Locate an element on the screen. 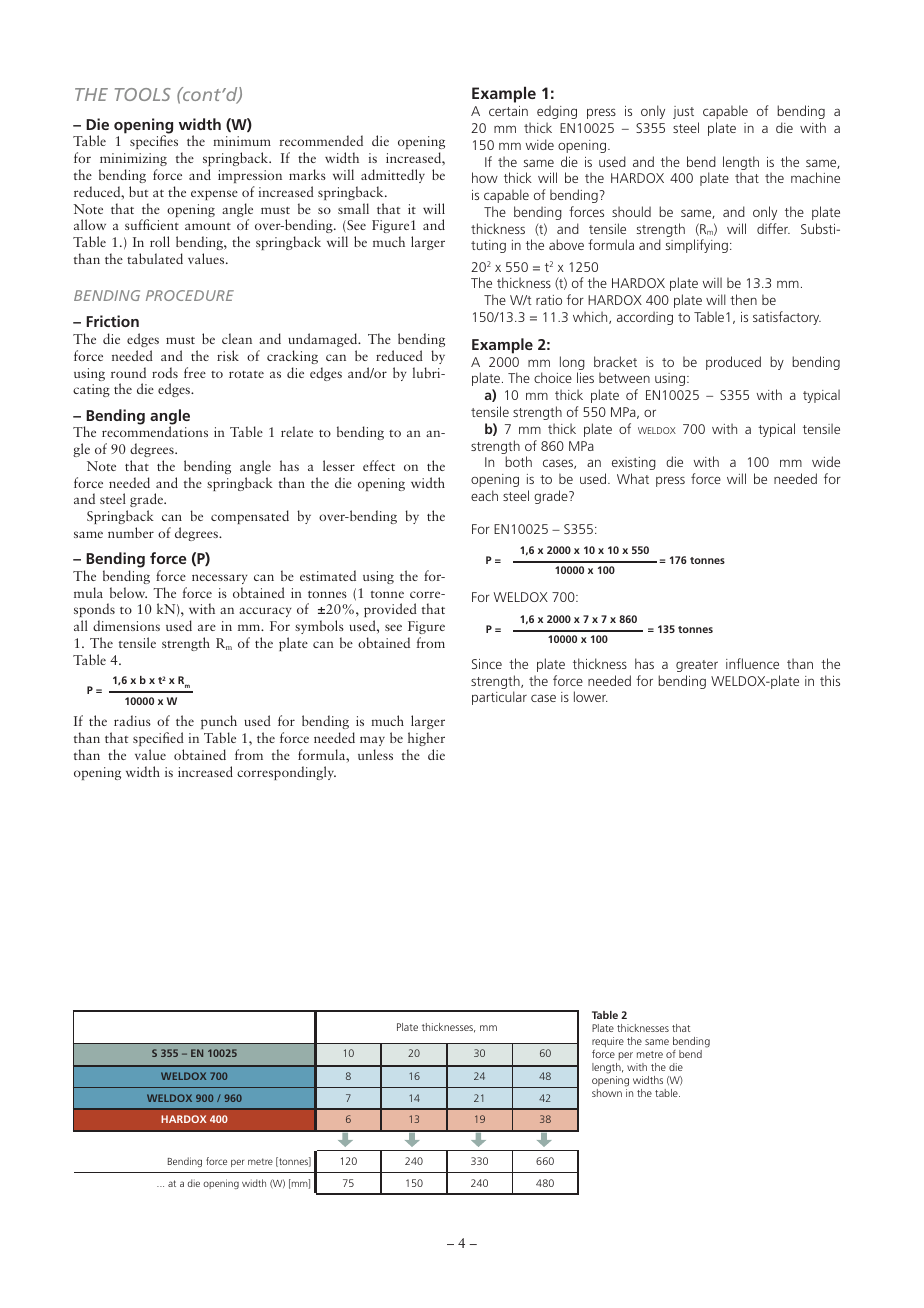 The height and width of the screenshot is (1308, 924). necessary is located at coordinates (220, 579).
